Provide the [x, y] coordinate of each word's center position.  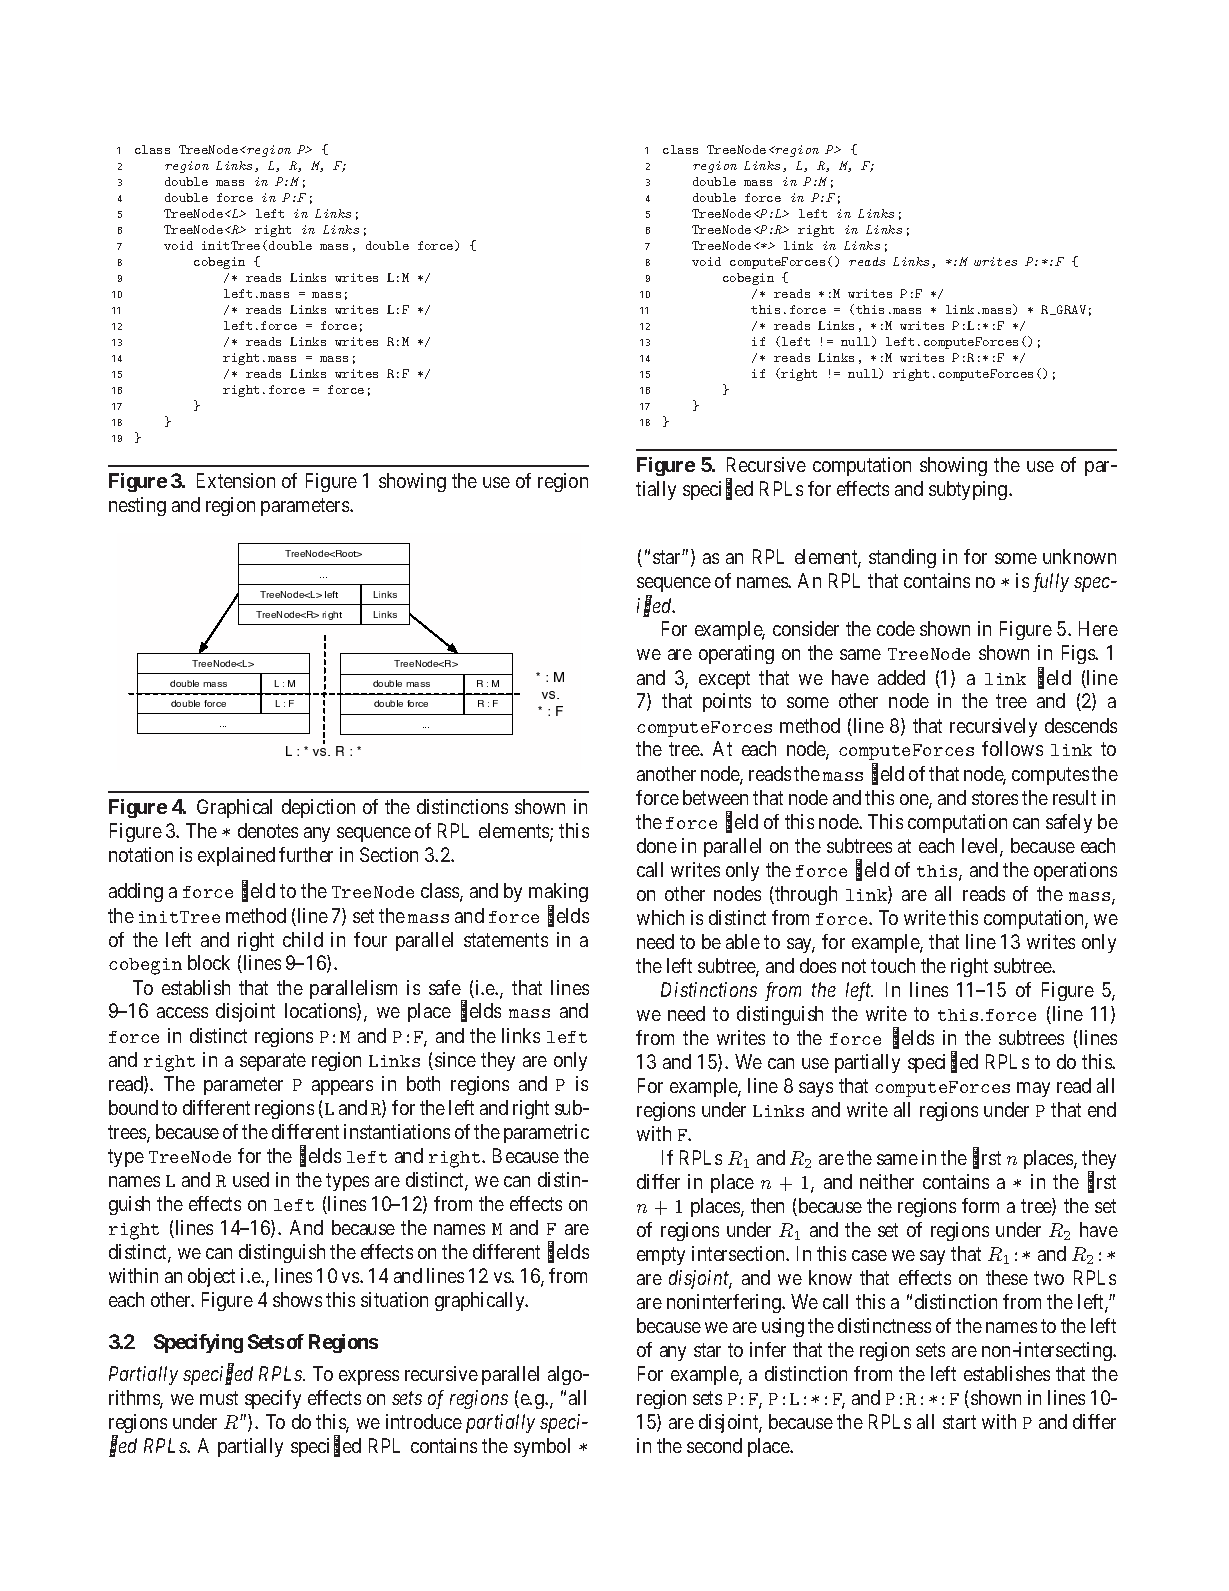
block [209, 962]
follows [1012, 748]
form [980, 1205]
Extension [236, 480]
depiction [318, 808]
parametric [546, 1133]
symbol [542, 1447]
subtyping [969, 490]
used [251, 1179]
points [727, 702]
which [660, 917]
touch [893, 965]
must [219, 1398]
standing [902, 558]
